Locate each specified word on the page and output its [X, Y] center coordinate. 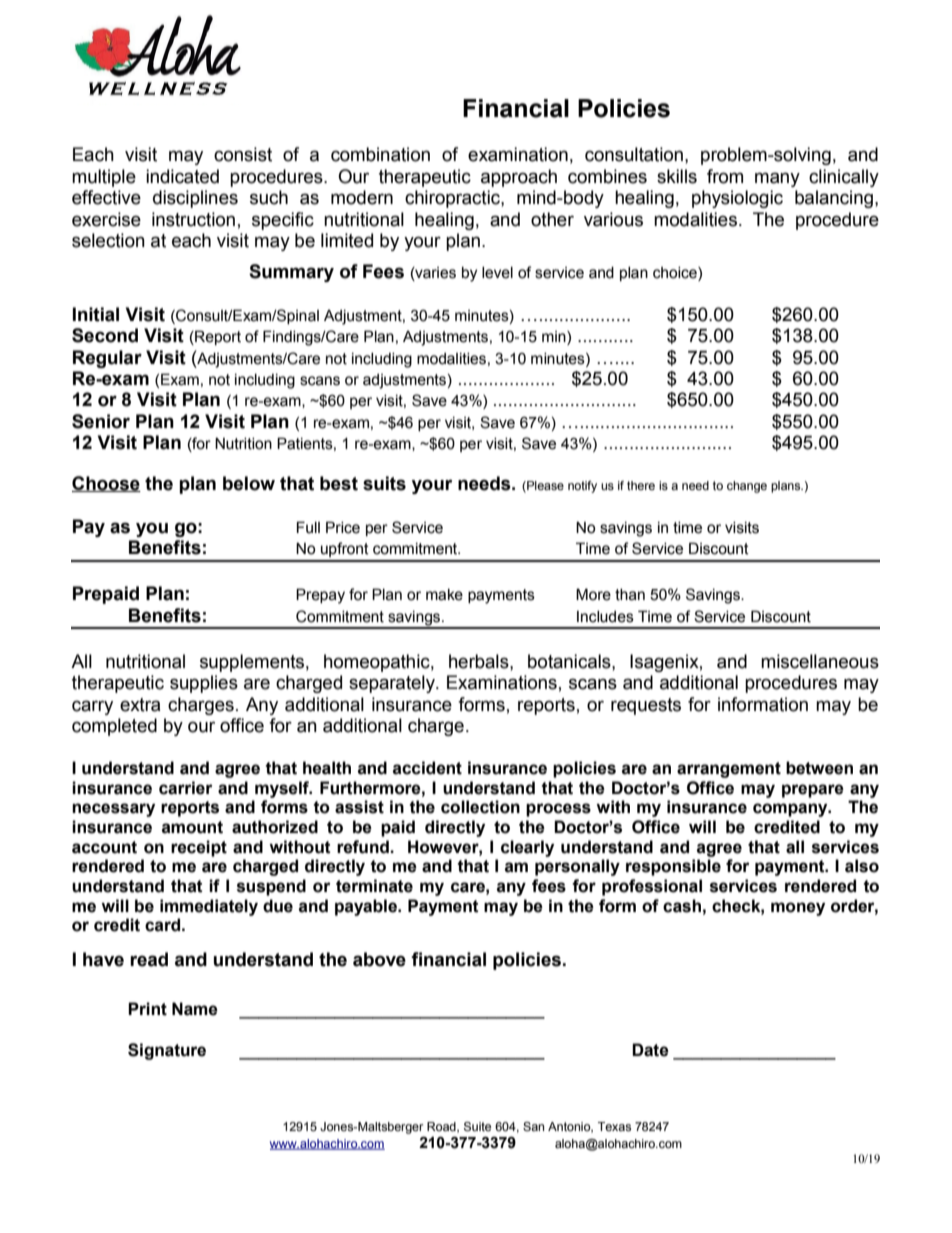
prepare [813, 791]
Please [544, 486]
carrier [186, 788]
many [777, 179]
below [249, 483]
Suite [477, 1126]
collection [480, 807]
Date [650, 1050]
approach [519, 178]
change [747, 487]
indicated [182, 176]
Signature [167, 1051]
